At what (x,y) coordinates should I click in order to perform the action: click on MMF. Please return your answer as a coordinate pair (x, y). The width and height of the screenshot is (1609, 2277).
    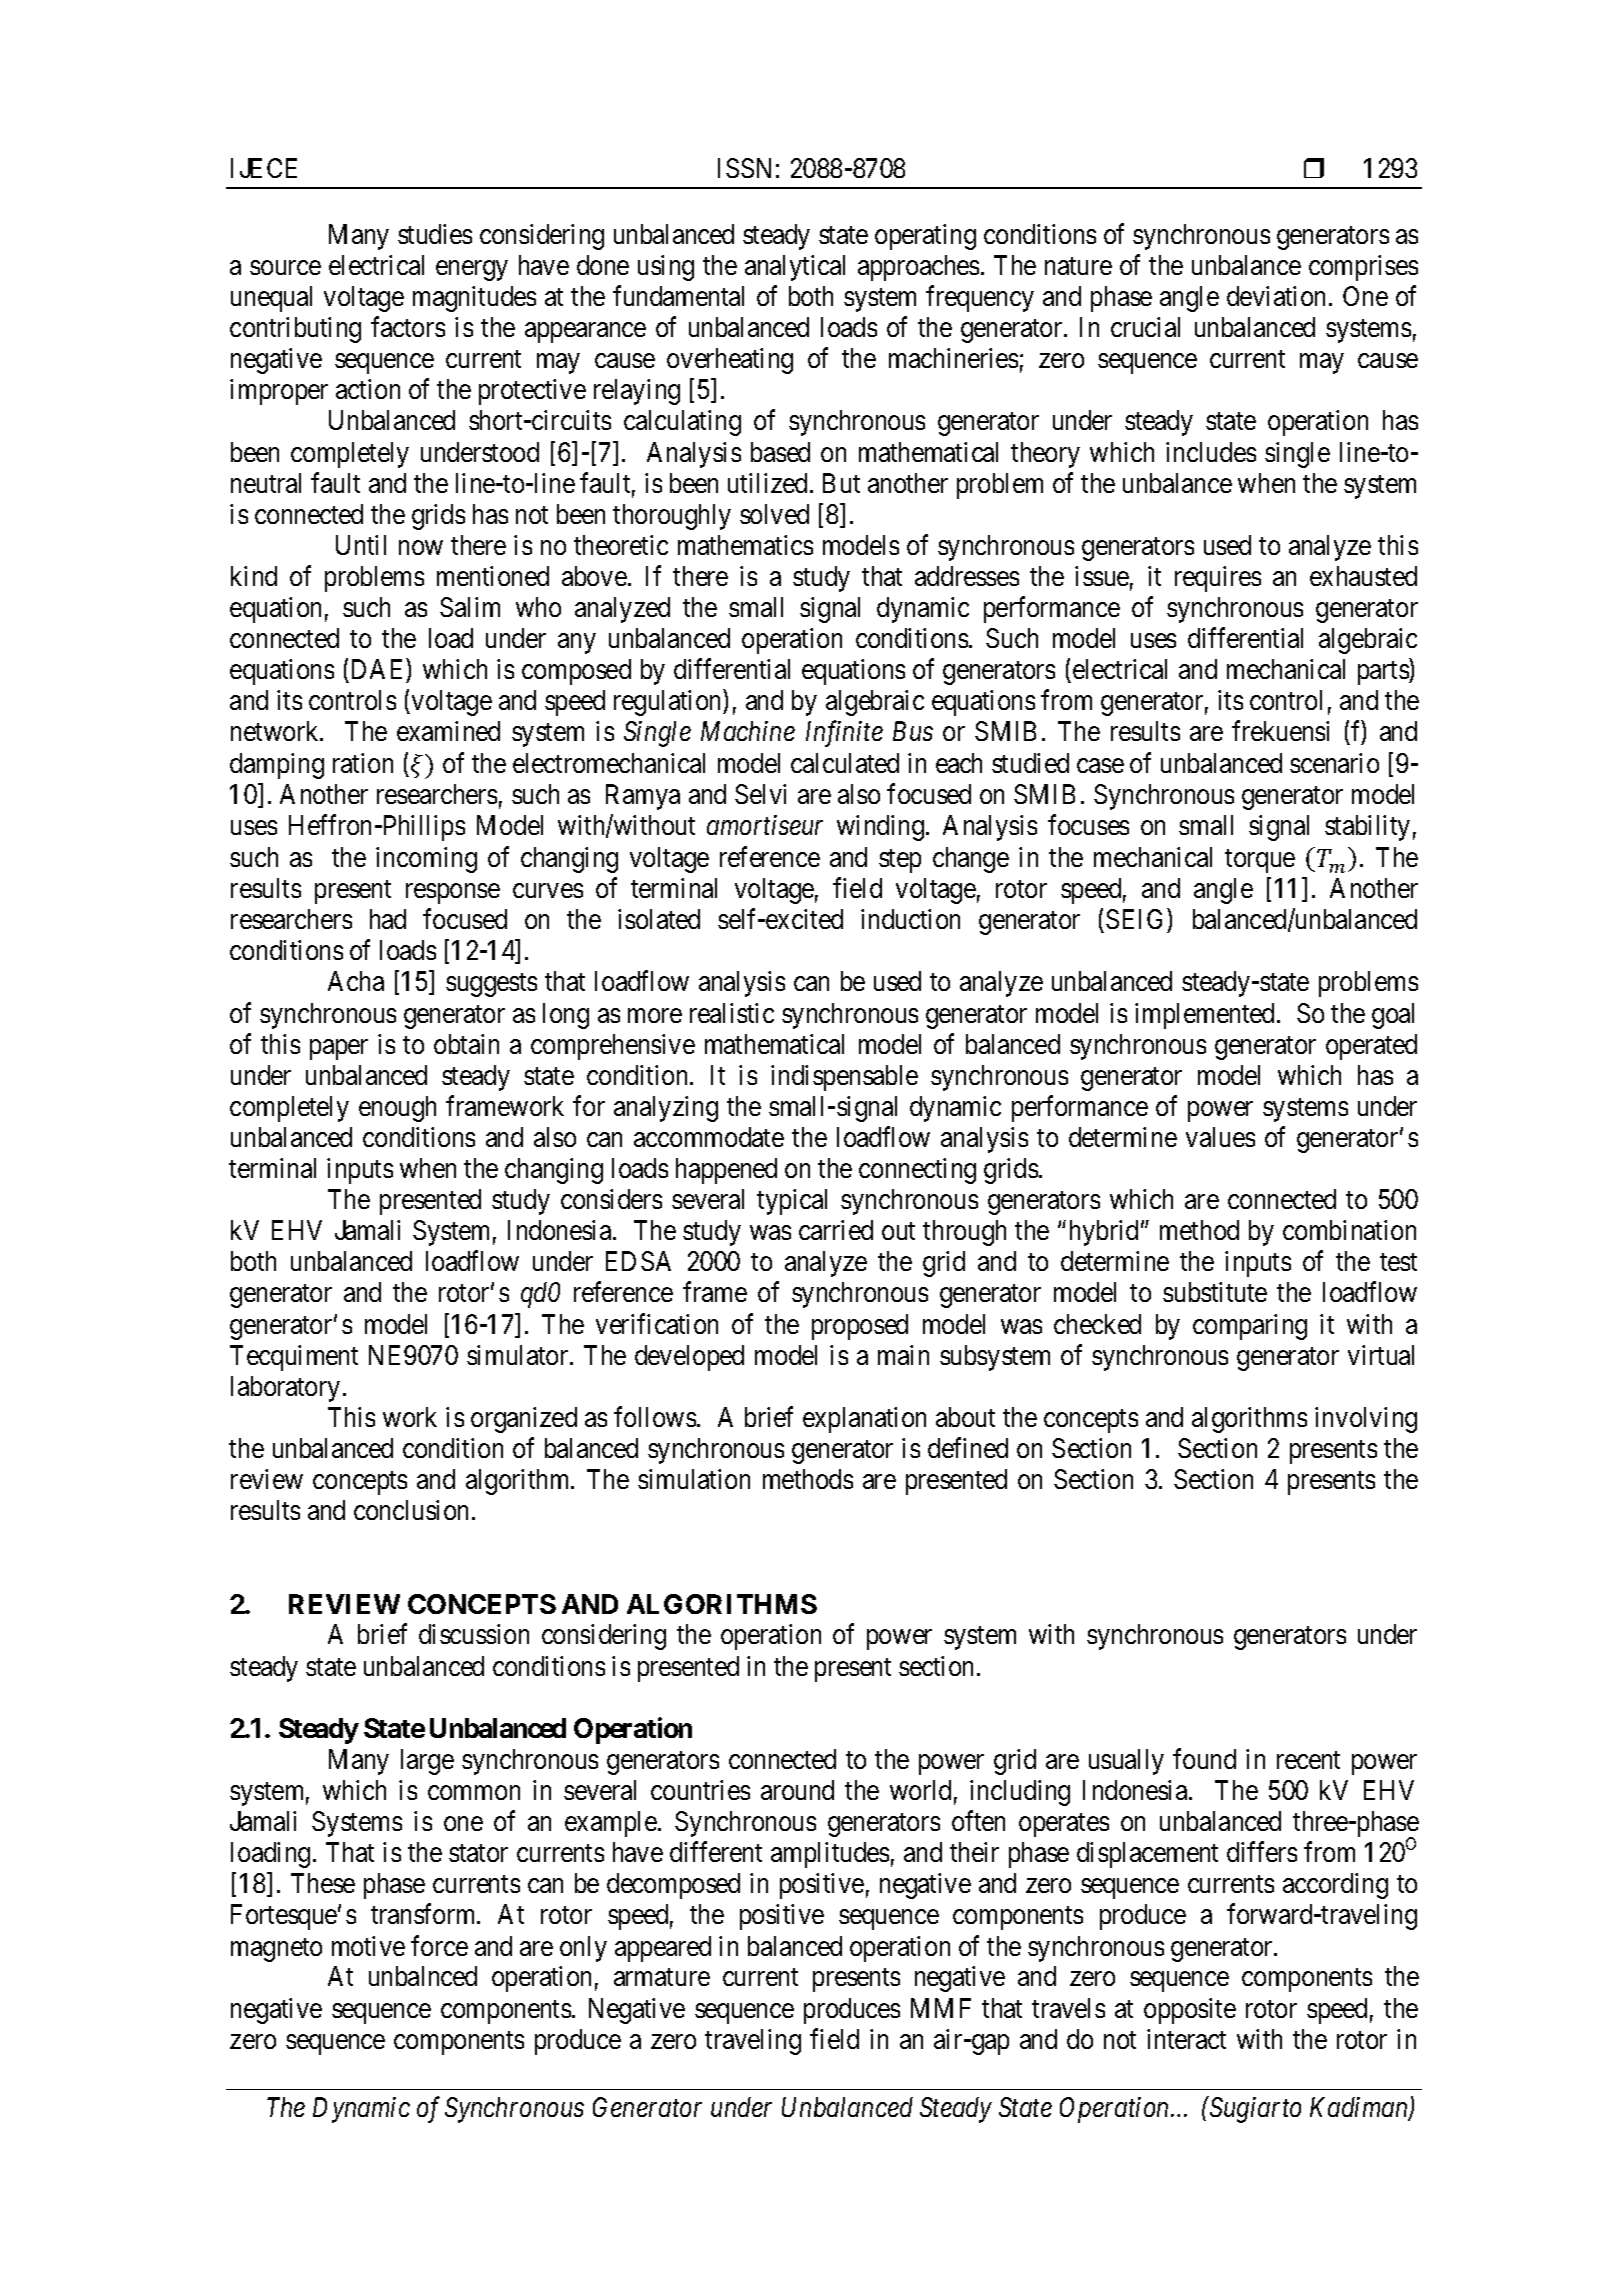
    Looking at the image, I should click on (941, 2008).
